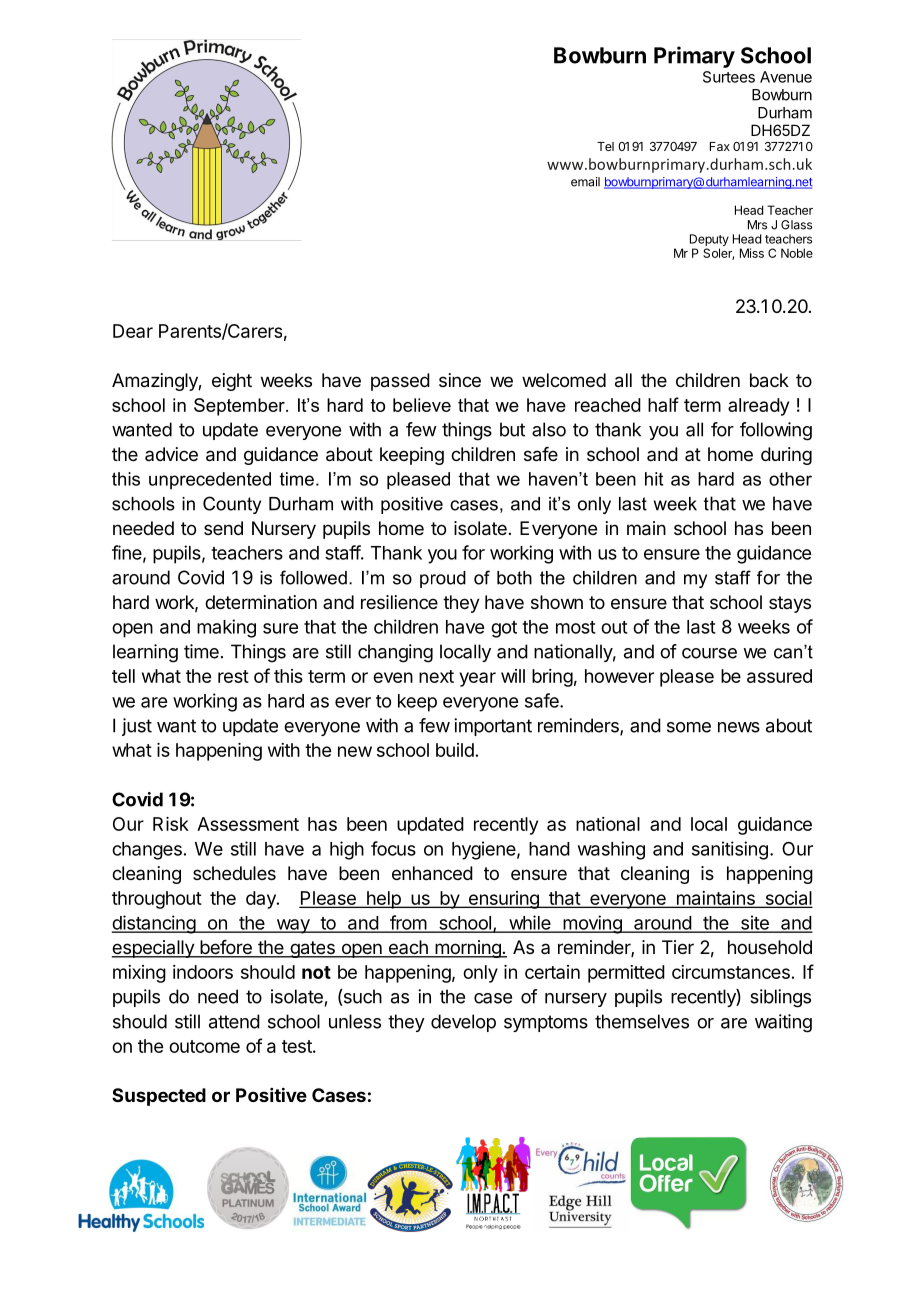  What do you see at coordinates (783, 1023) in the screenshot?
I see `waiting` at bounding box center [783, 1023].
